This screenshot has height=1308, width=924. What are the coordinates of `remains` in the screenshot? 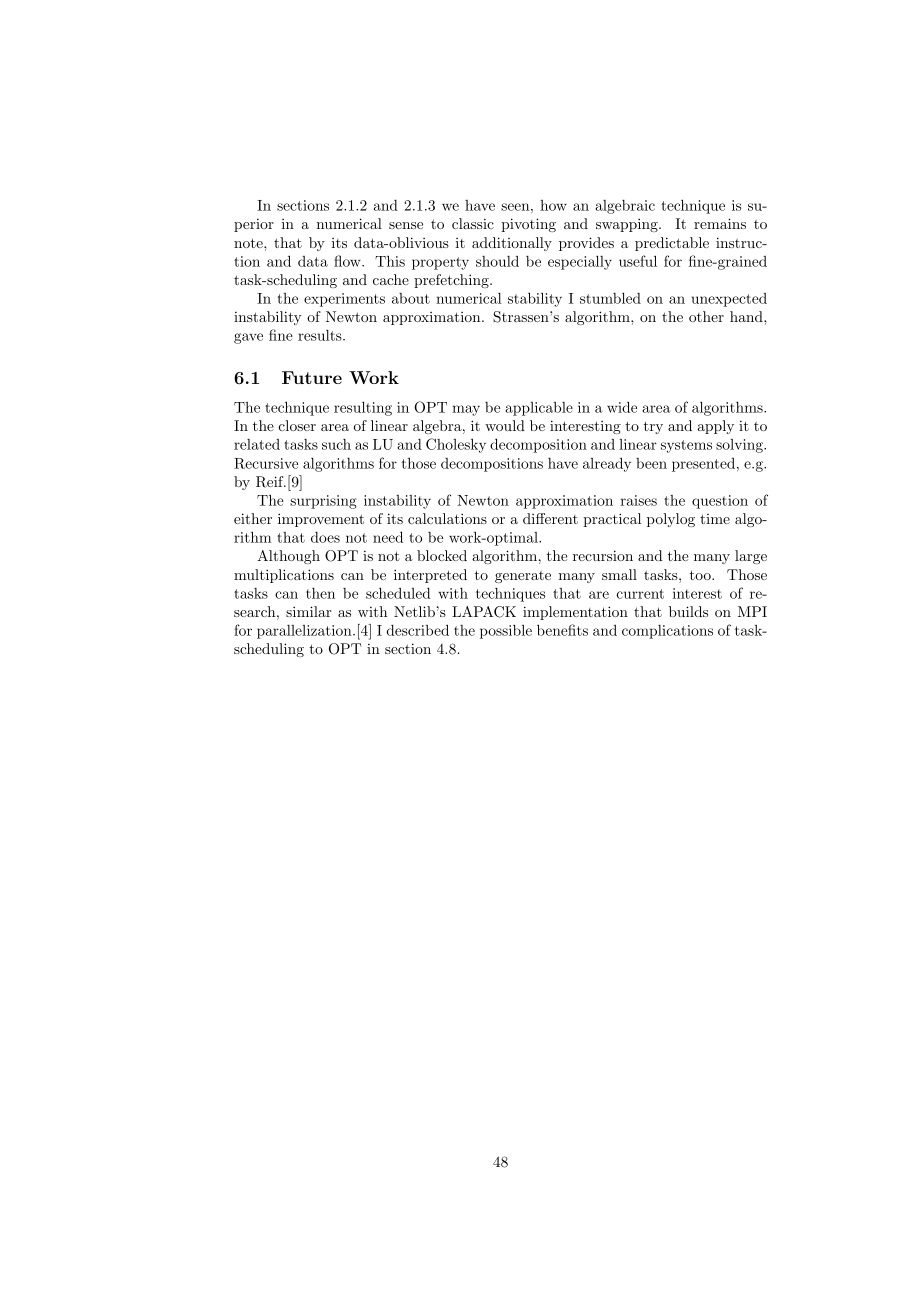 It's located at (720, 223).
